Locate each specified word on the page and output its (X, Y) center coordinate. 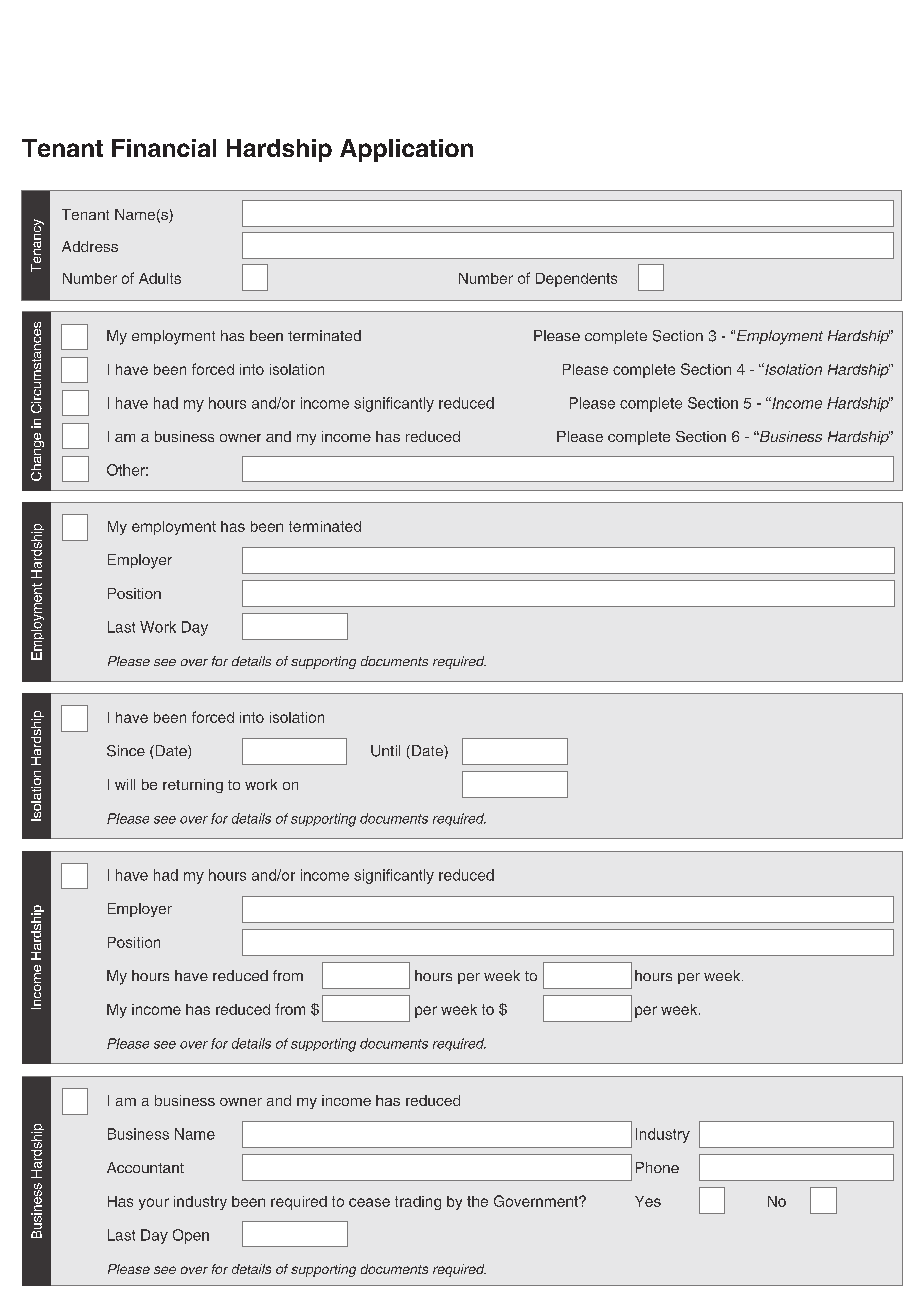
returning (193, 786)
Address (90, 246)
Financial (164, 148)
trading (418, 1203)
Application (406, 150)
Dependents (576, 280)
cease (369, 1202)
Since (126, 751)
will (125, 784)
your (154, 1204)
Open (191, 1236)
